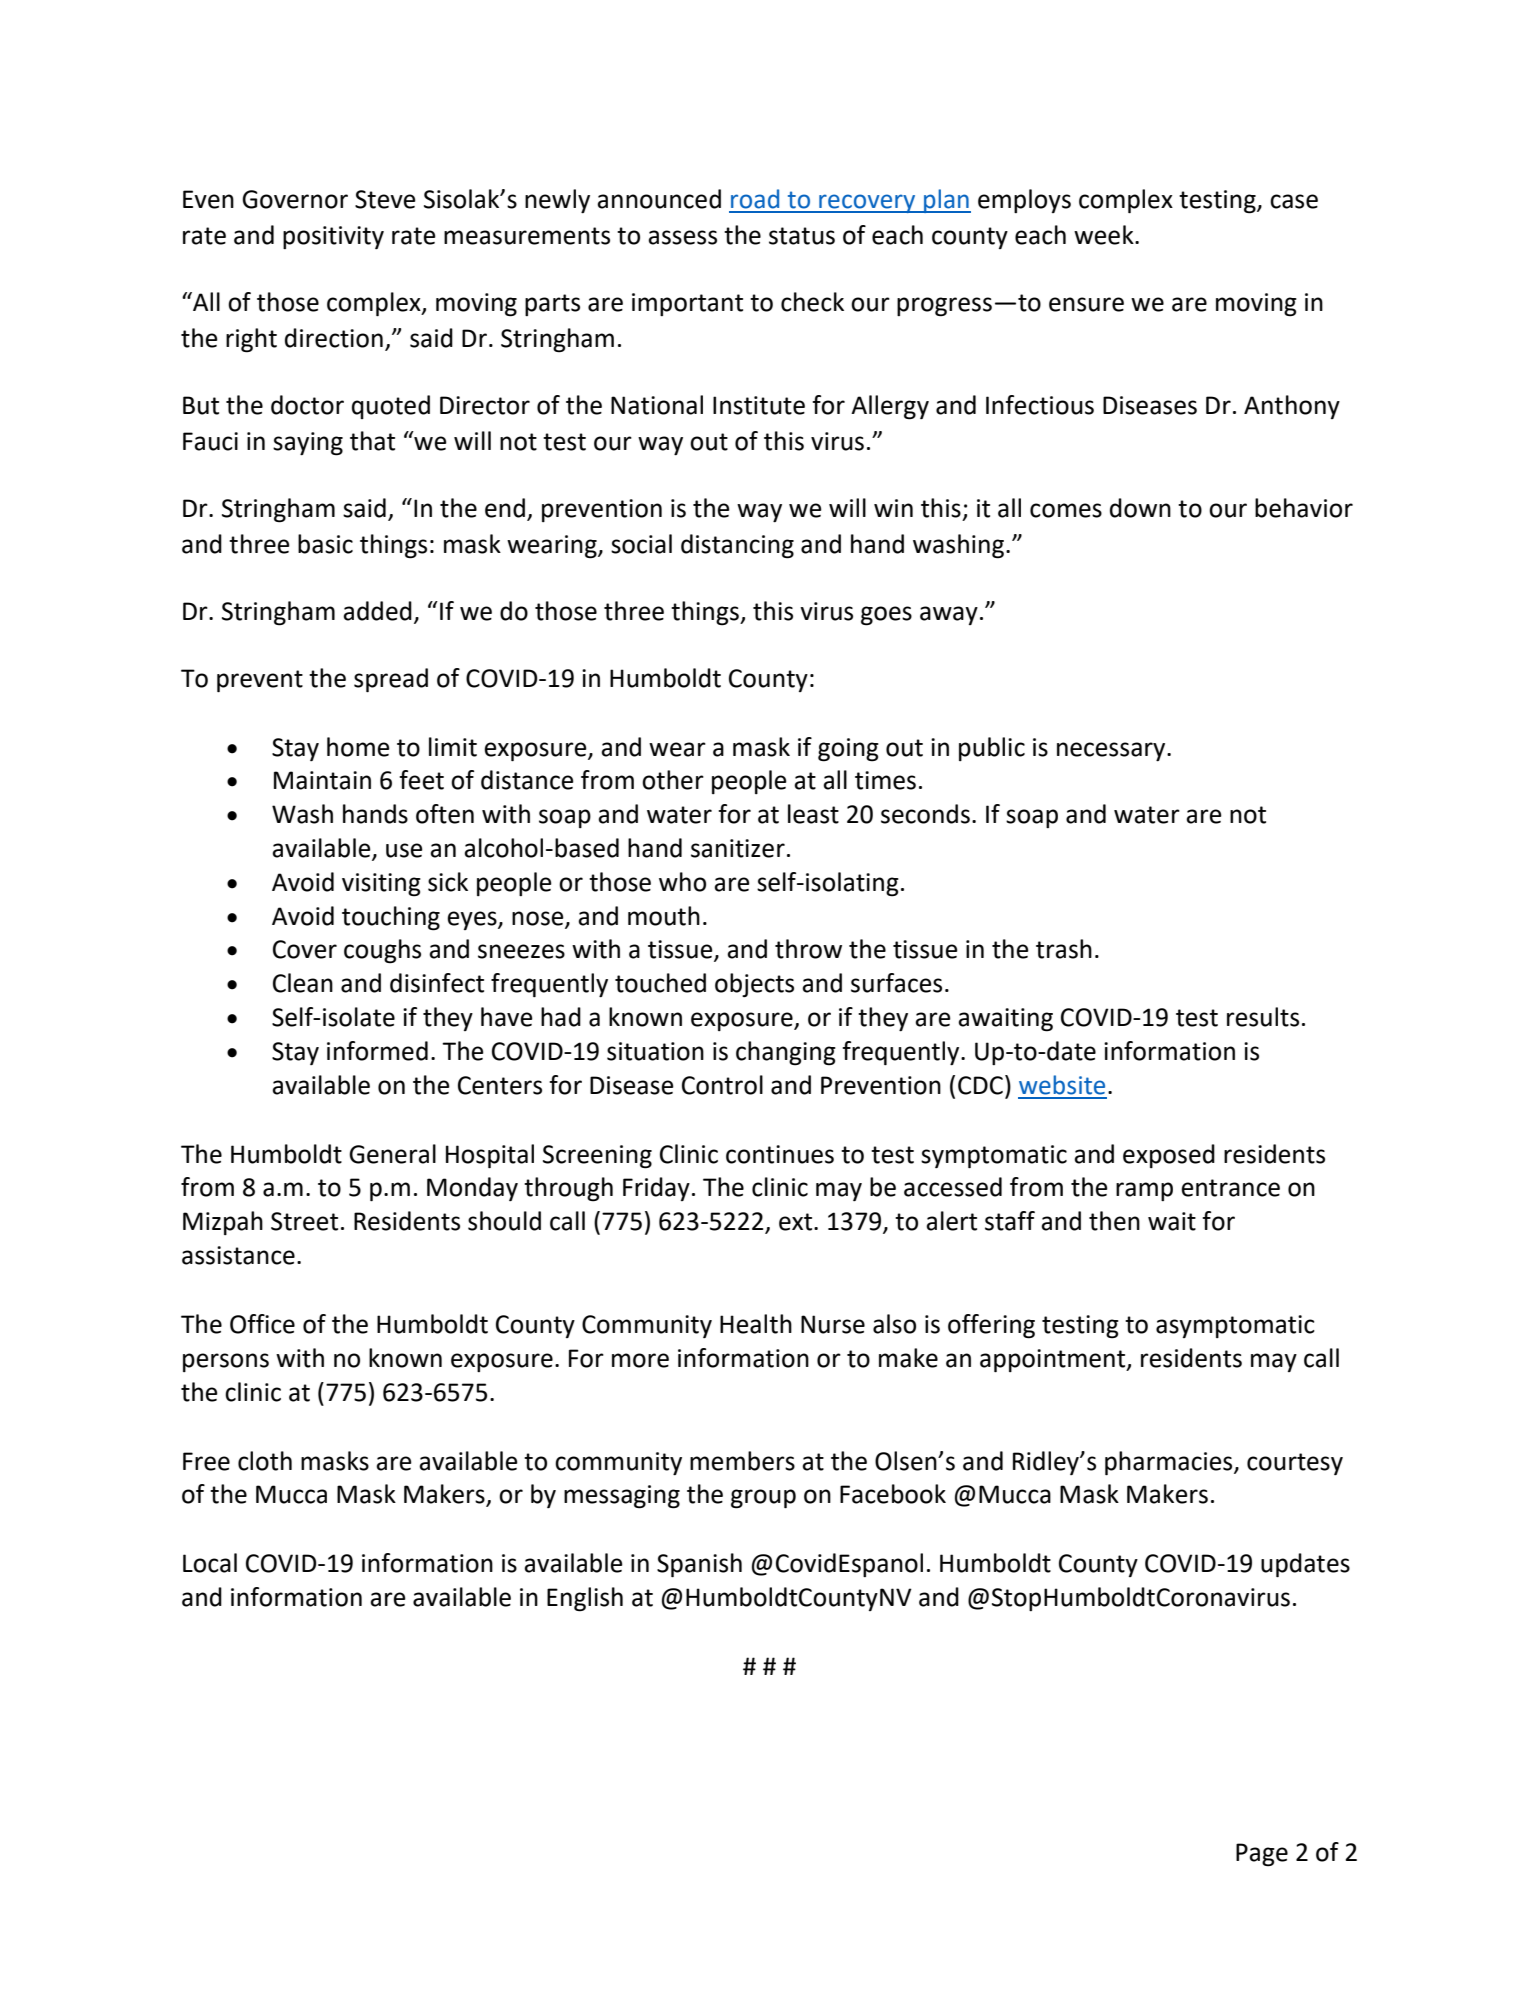  What do you see at coordinates (585, 1599) in the image?
I see `English` at bounding box center [585, 1599].
